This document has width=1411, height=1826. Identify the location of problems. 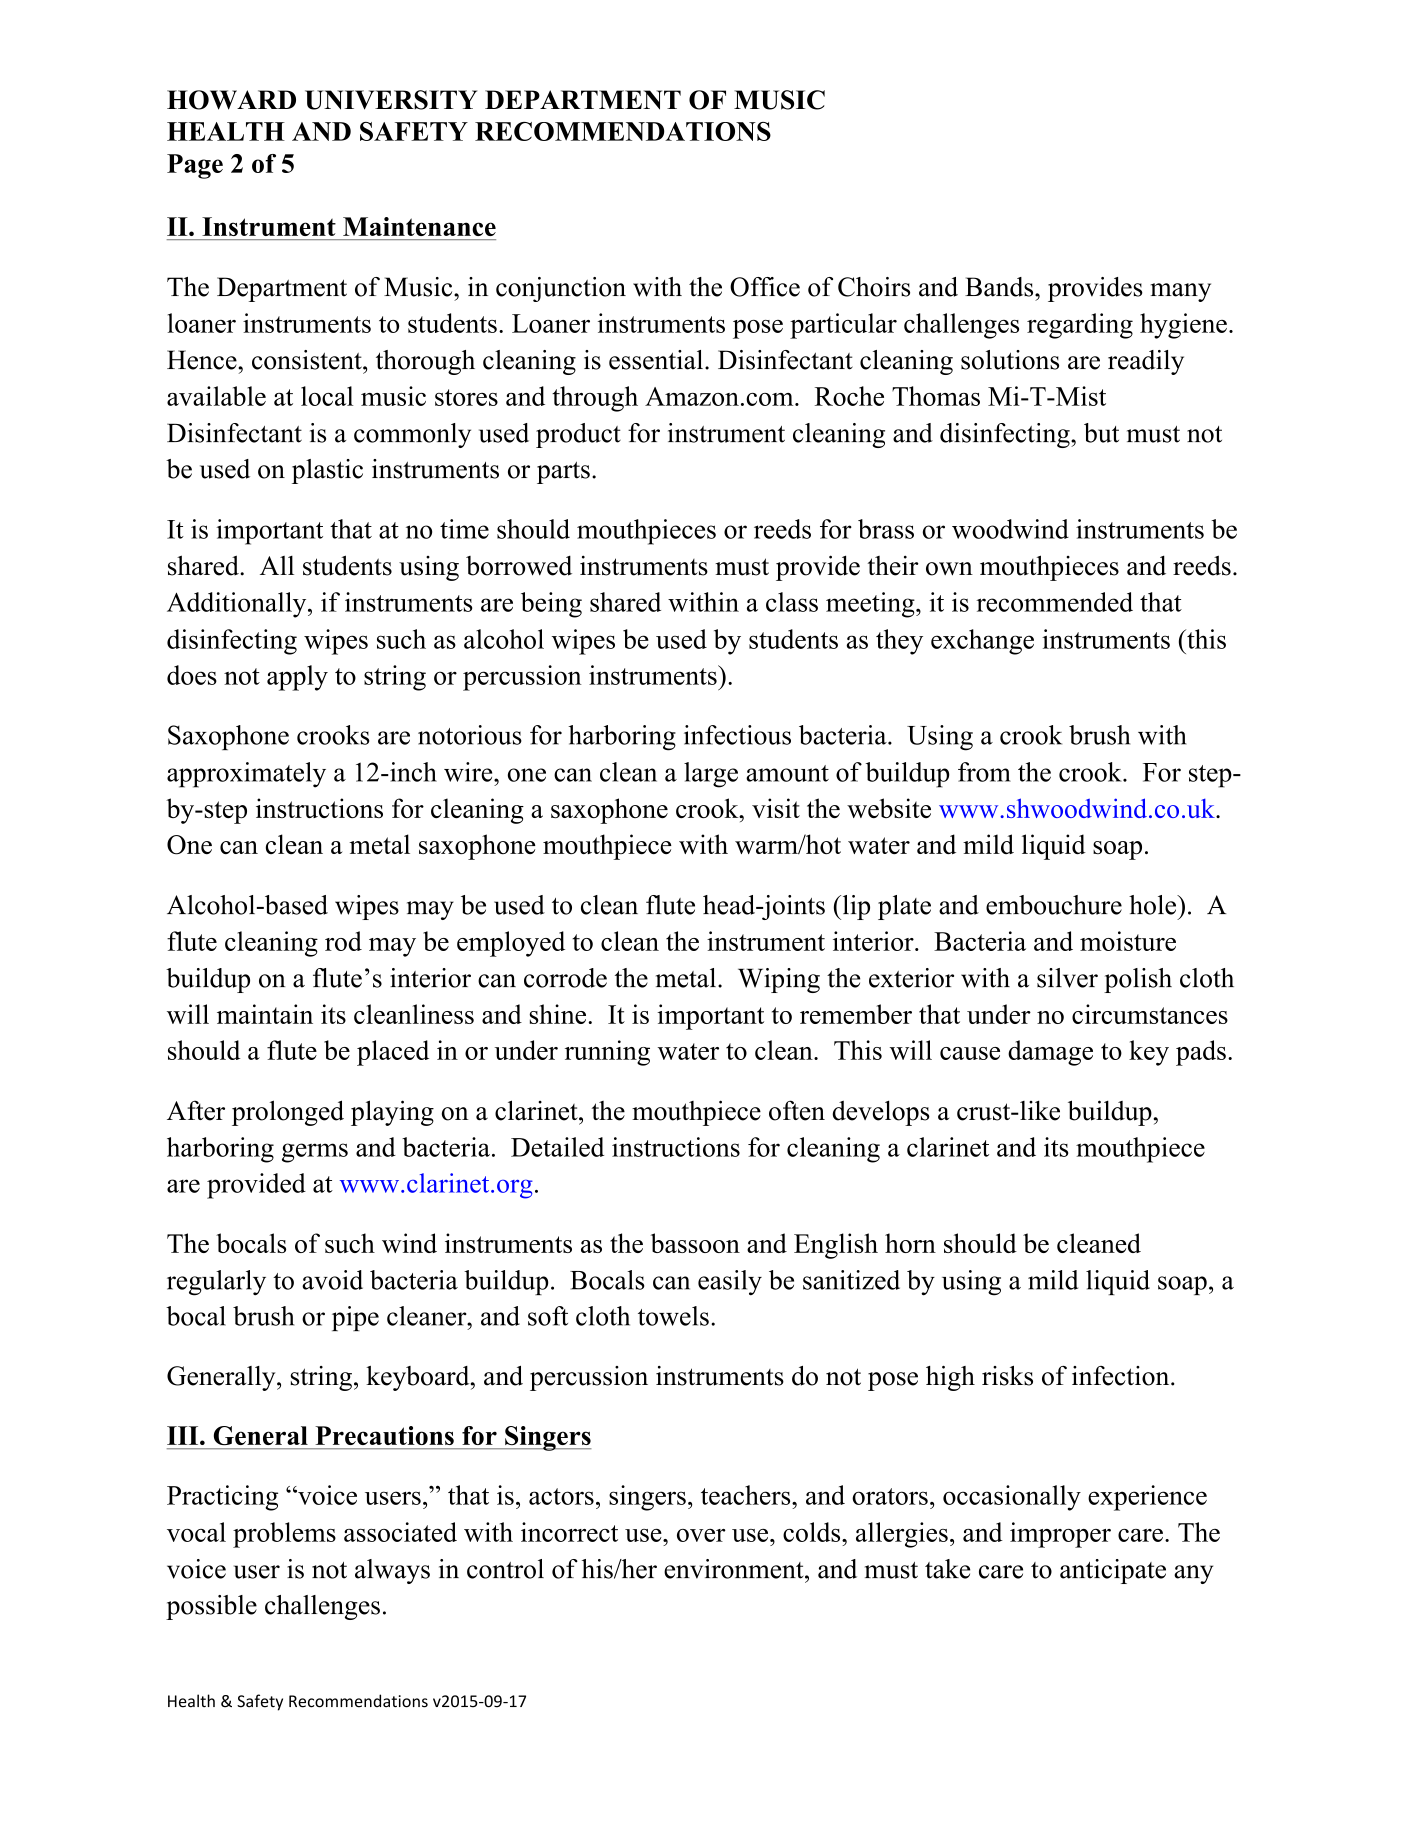
(284, 1535).
